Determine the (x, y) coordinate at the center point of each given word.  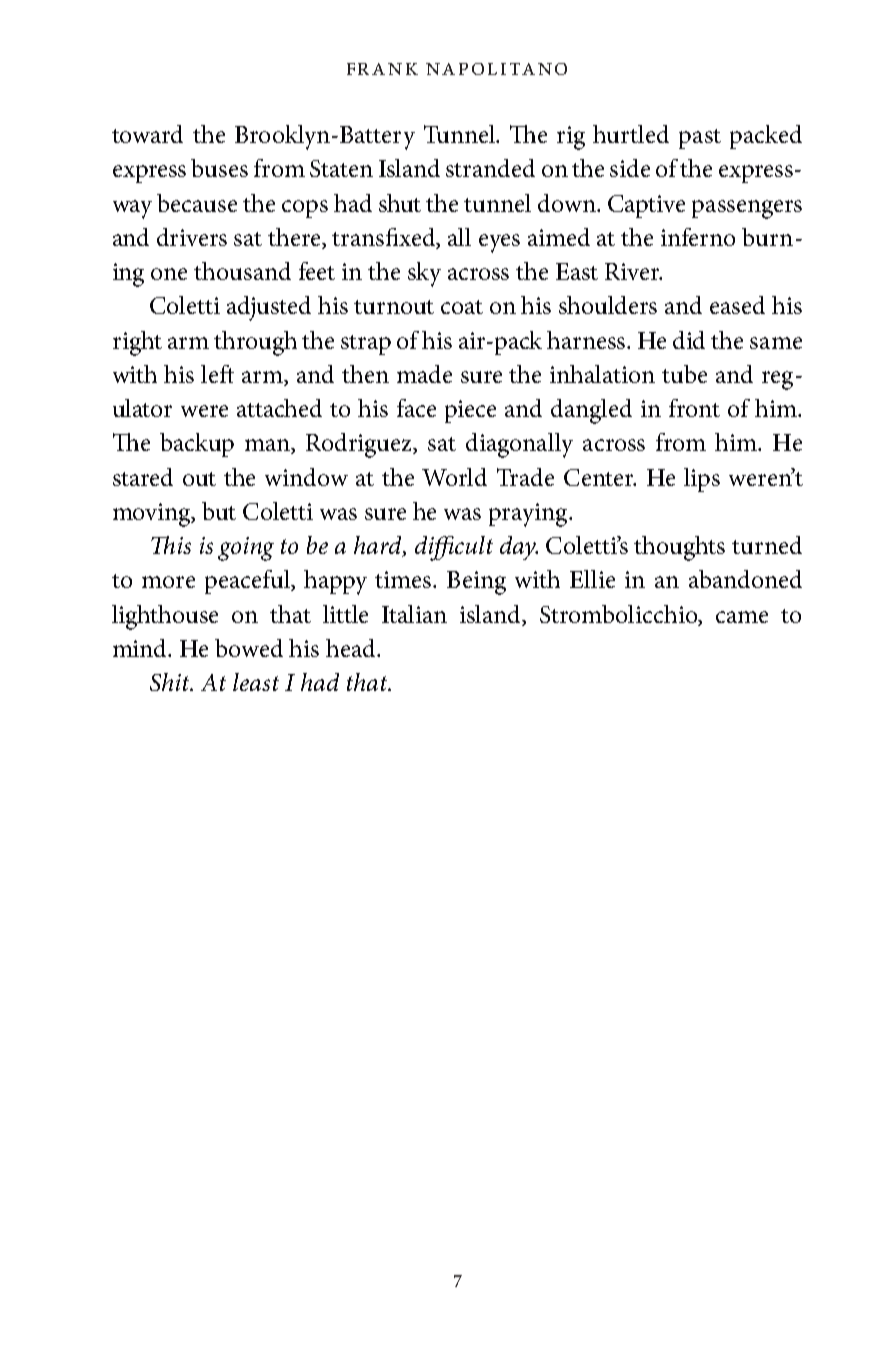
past (700, 139)
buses (219, 168)
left (217, 374)
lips (702, 480)
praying (529, 515)
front (694, 408)
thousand (242, 271)
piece (470, 411)
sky (424, 274)
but (219, 511)
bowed (249, 648)
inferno (698, 237)
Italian (414, 614)
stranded (490, 168)
